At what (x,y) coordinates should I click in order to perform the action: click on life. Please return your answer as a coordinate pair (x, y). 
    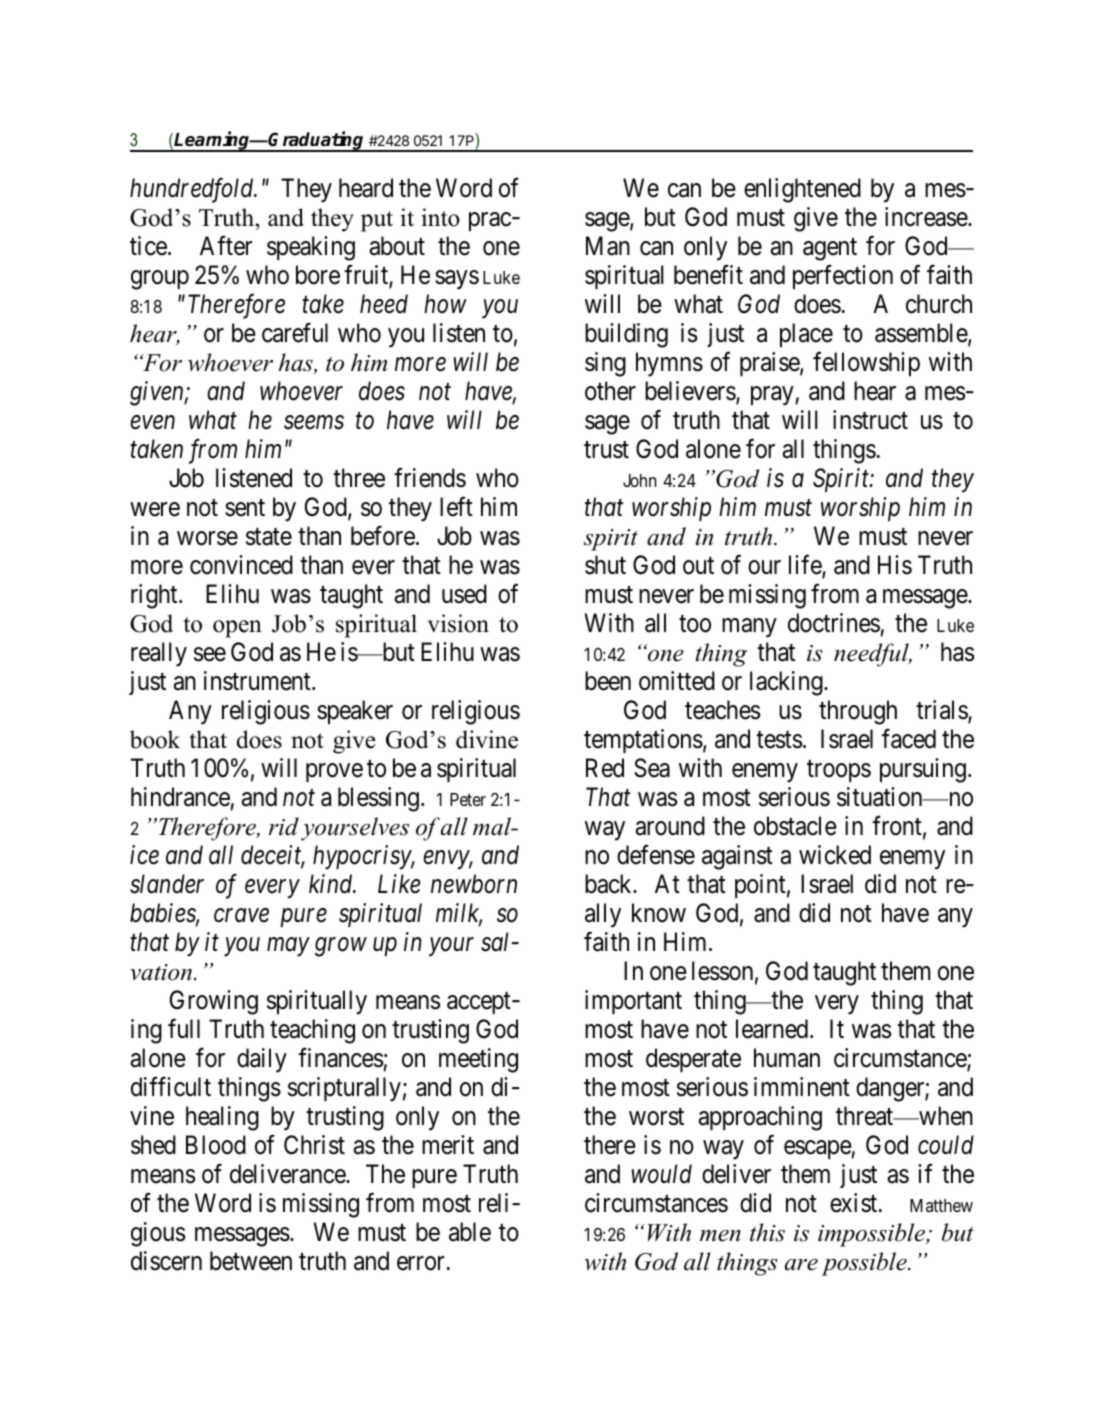
    Looking at the image, I should click on (806, 566).
